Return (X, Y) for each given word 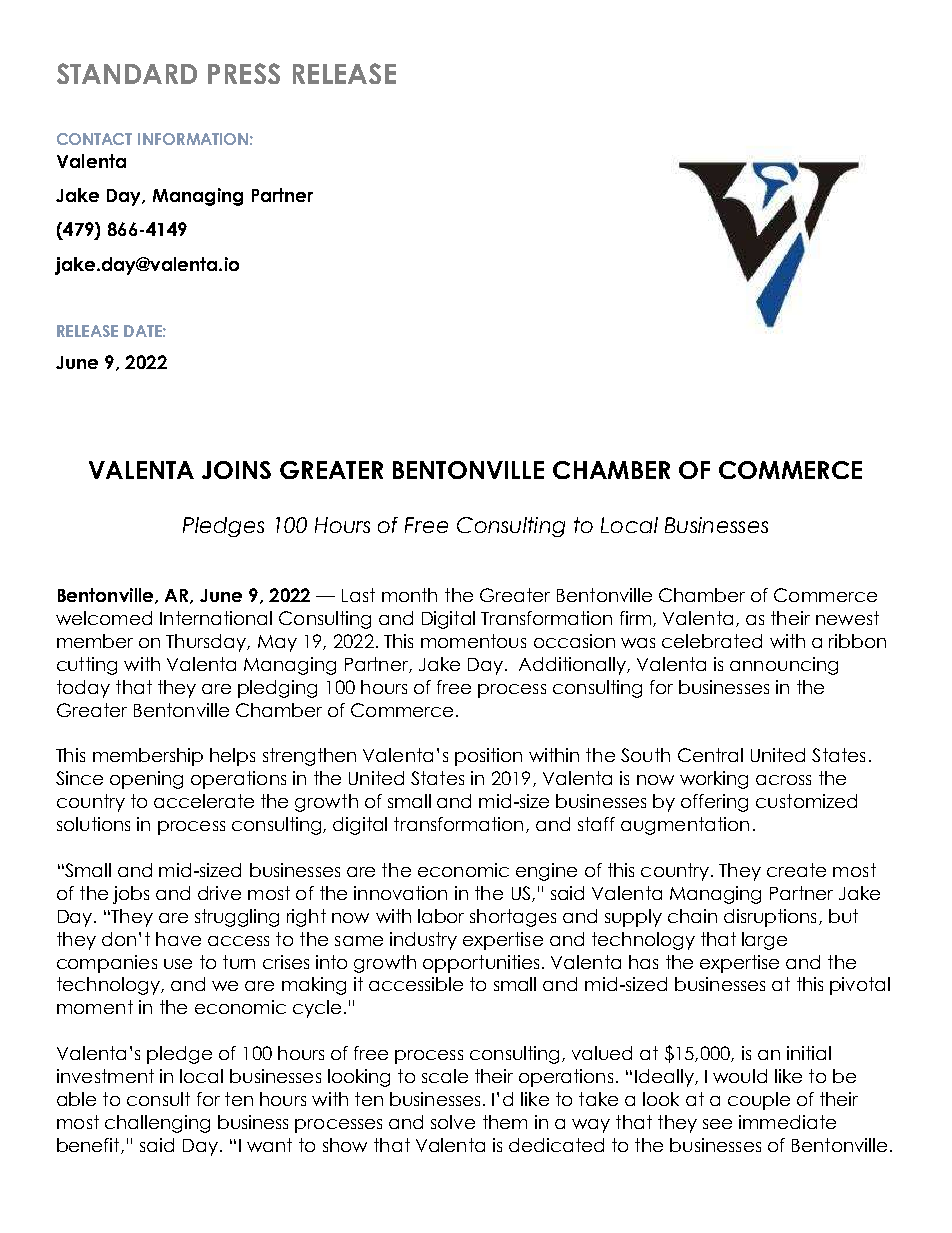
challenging (157, 1124)
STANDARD (127, 73)
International (216, 618)
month (409, 595)
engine (546, 872)
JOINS (236, 470)
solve (453, 1122)
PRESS (244, 73)
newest (847, 618)
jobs (131, 895)
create (796, 870)
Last (358, 595)
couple (759, 1101)
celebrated (712, 641)
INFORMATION (193, 139)
